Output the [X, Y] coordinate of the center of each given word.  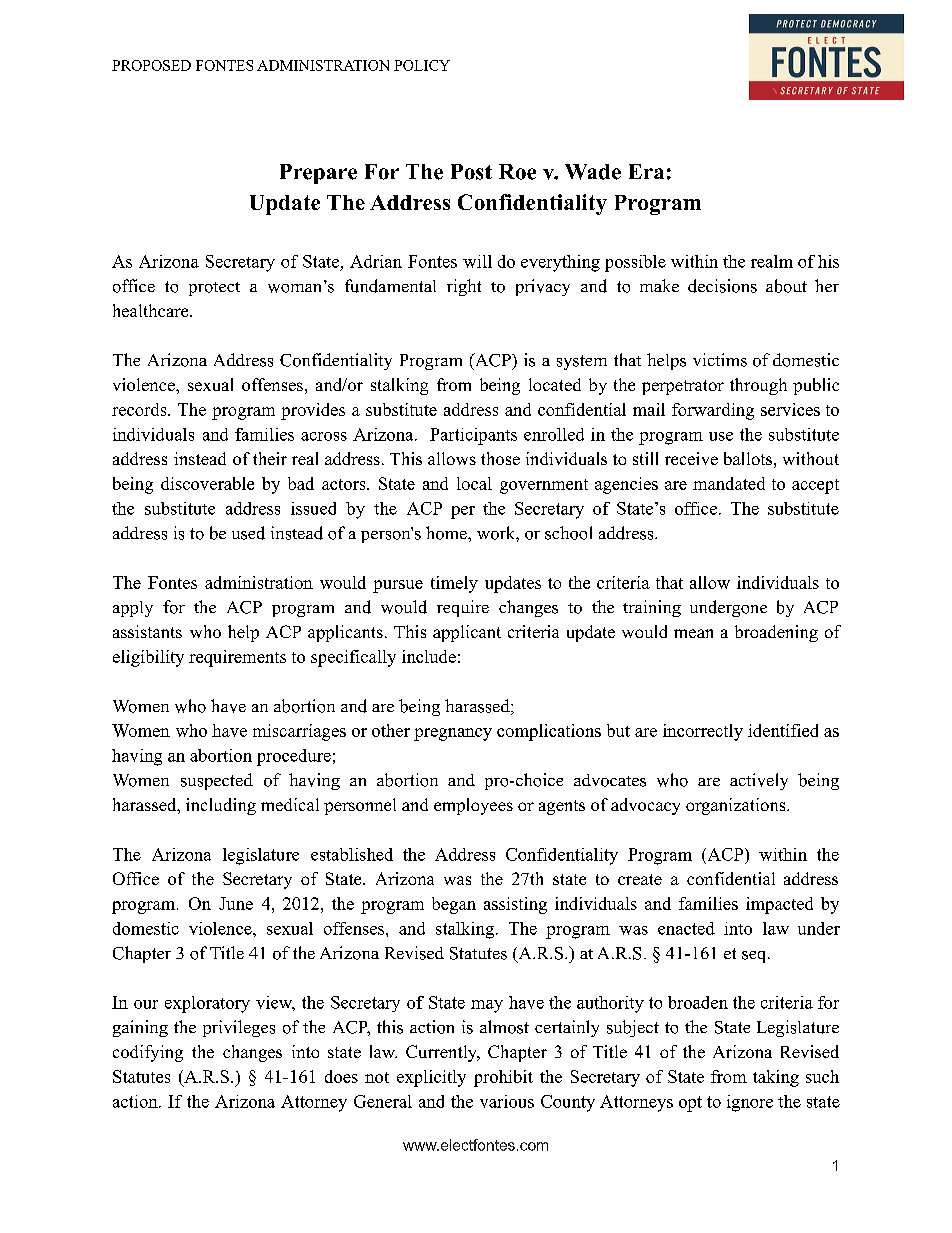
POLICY [422, 65]
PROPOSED [151, 65]
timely [454, 584]
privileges [239, 1028]
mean [693, 633]
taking [776, 1078]
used [248, 533]
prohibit [503, 1078]
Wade [593, 172]
